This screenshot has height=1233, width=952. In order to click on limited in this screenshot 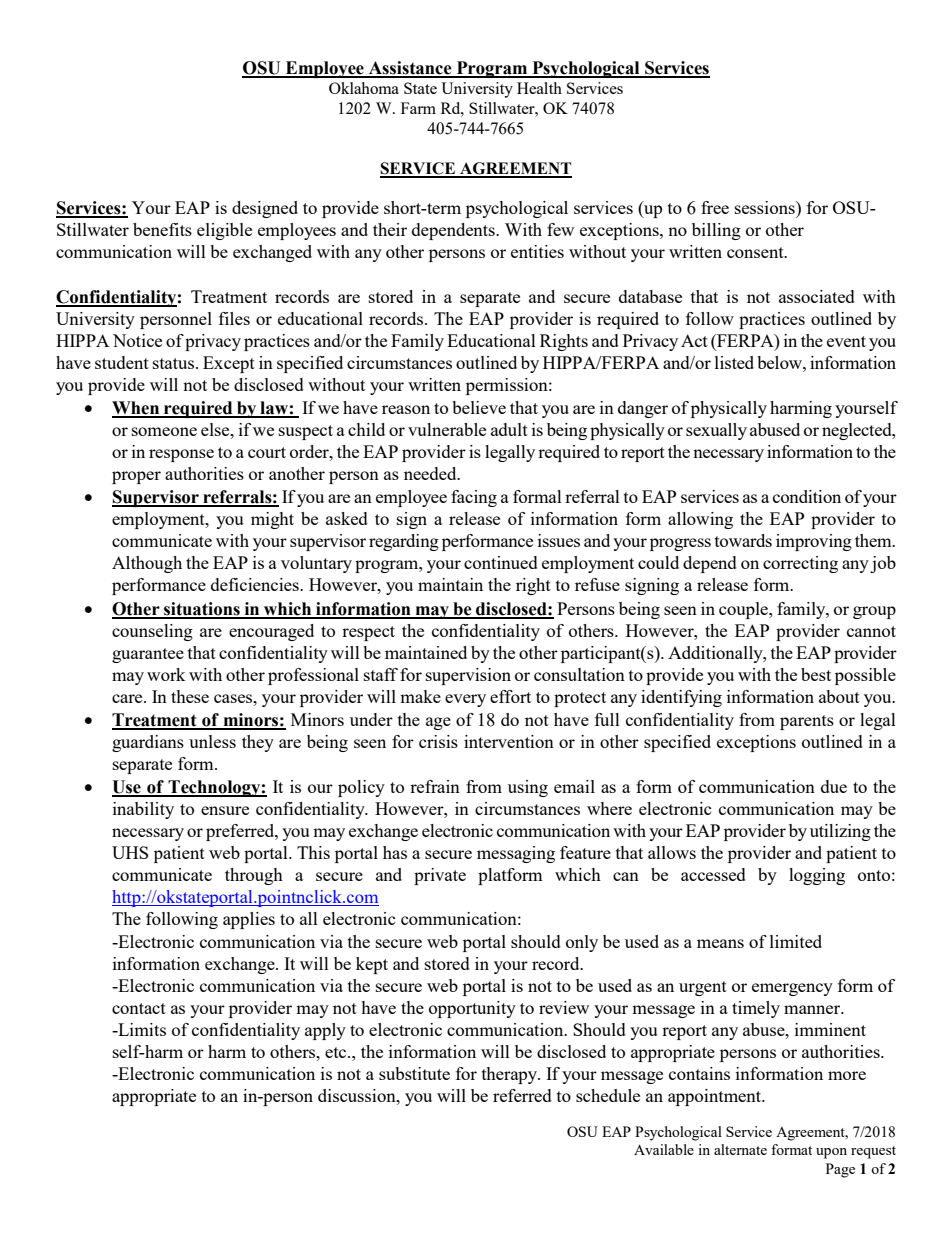, I will do `click(796, 941)`.
